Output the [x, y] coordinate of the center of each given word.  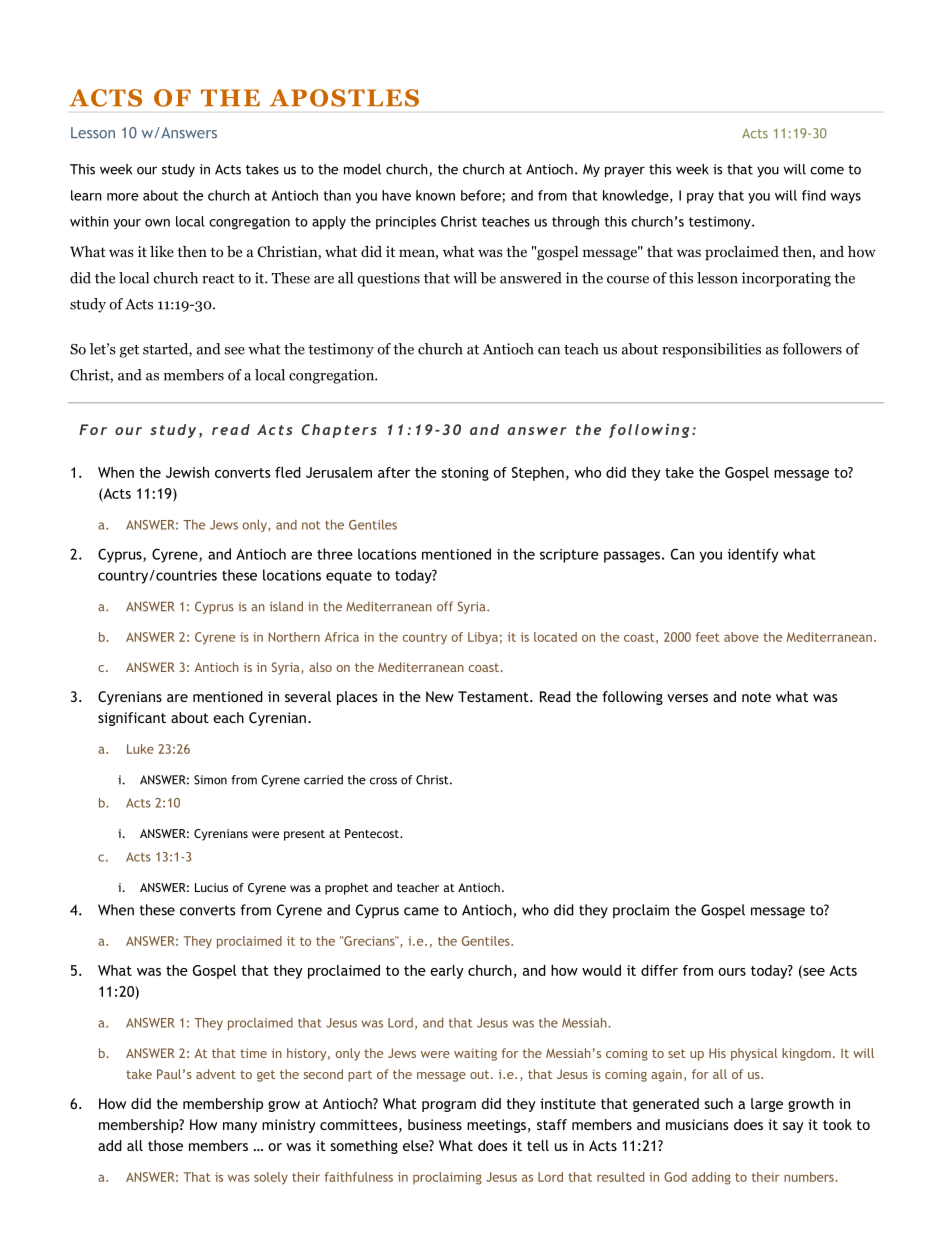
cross [383, 781]
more [122, 197]
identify [753, 555]
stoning [465, 474]
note [756, 697]
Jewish [187, 472]
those [165, 1145]
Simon [210, 780]
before [482, 196]
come [827, 171]
